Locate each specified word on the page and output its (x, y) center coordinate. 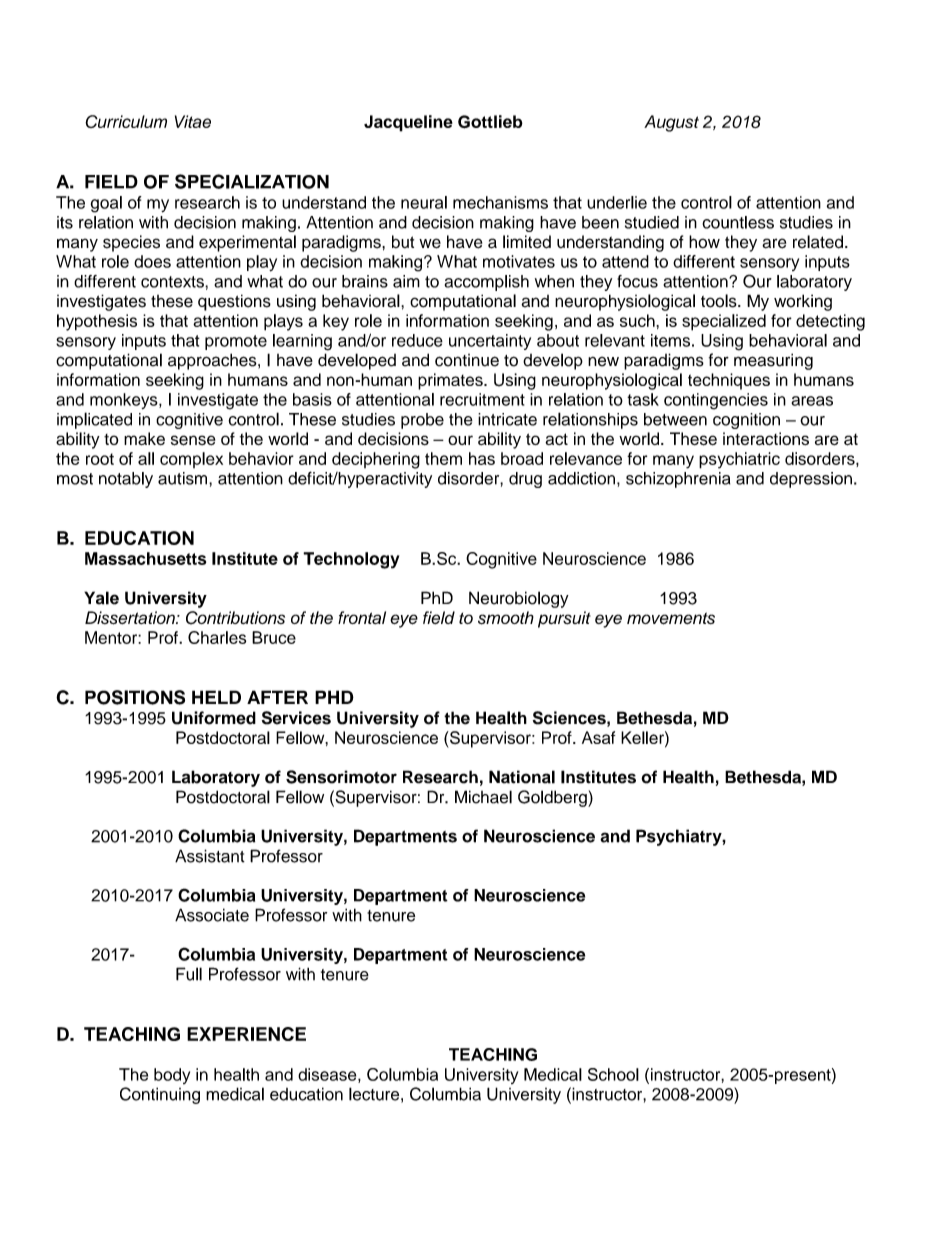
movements (671, 618)
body (172, 1076)
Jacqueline (408, 123)
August (671, 123)
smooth (506, 618)
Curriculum (126, 121)
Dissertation (131, 618)
